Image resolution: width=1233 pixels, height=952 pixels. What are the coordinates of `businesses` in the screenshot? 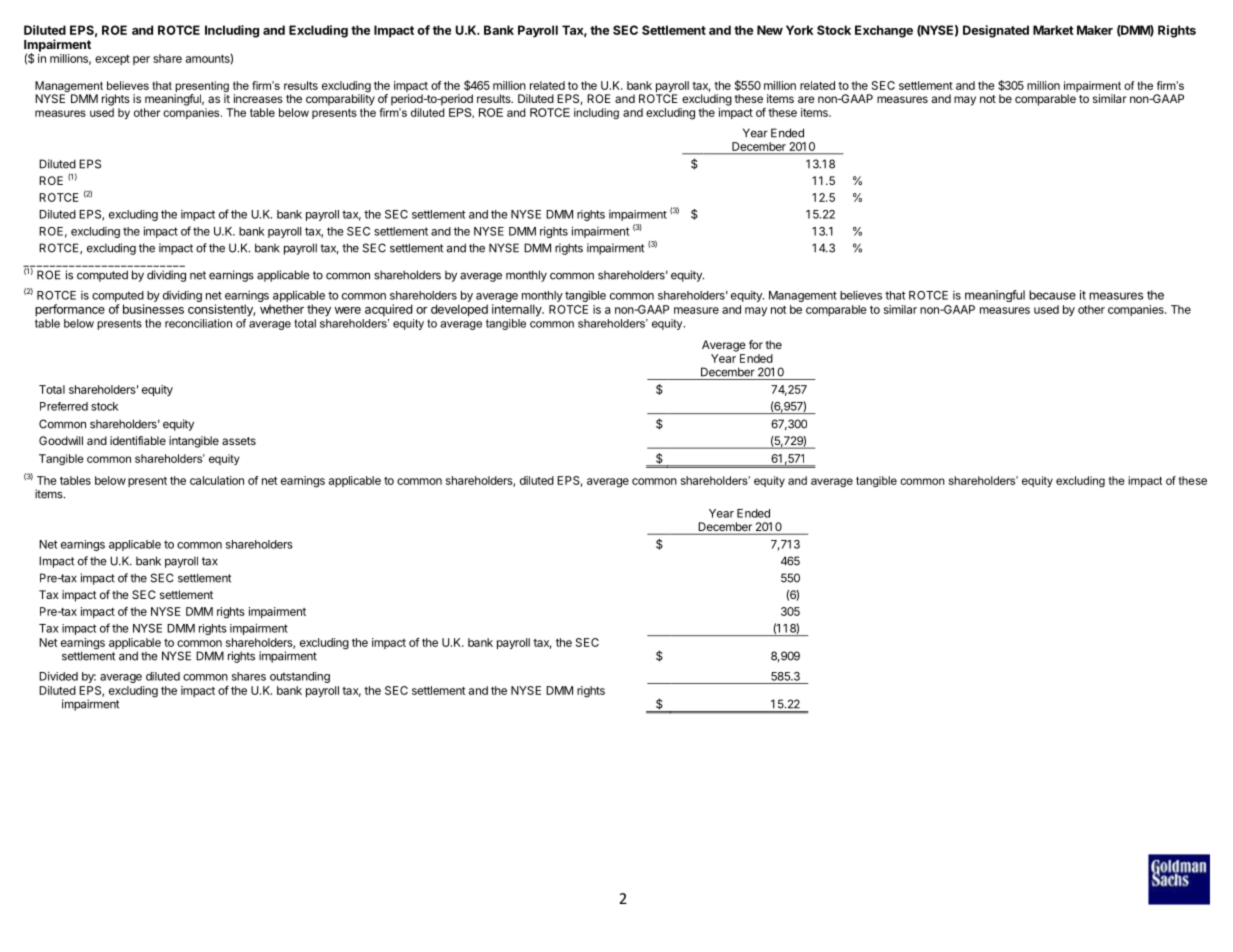 It's located at (153, 309).
